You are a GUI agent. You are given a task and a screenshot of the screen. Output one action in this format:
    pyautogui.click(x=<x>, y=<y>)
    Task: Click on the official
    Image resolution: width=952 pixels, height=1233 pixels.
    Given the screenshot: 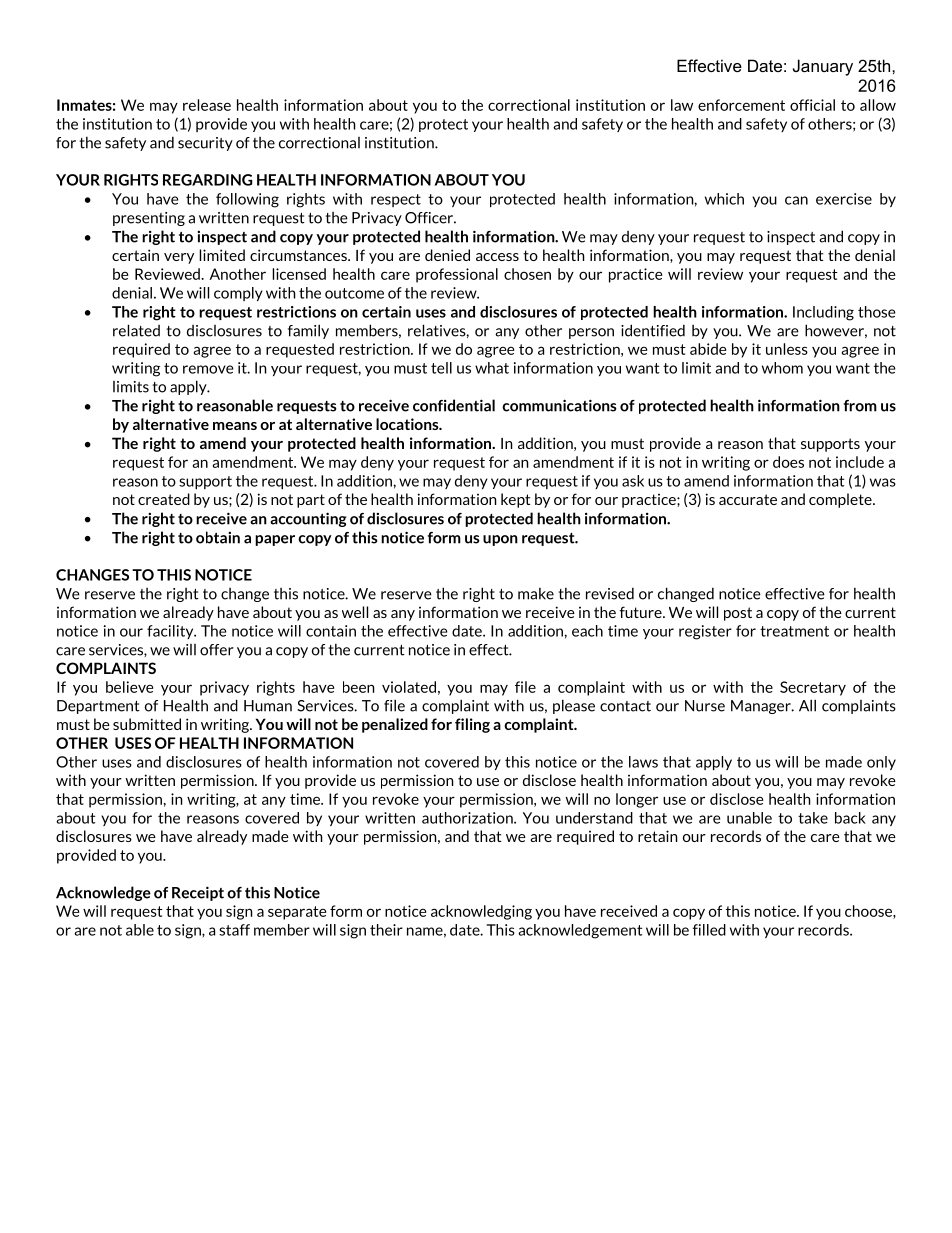 What is the action you would take?
    pyautogui.click(x=812, y=105)
